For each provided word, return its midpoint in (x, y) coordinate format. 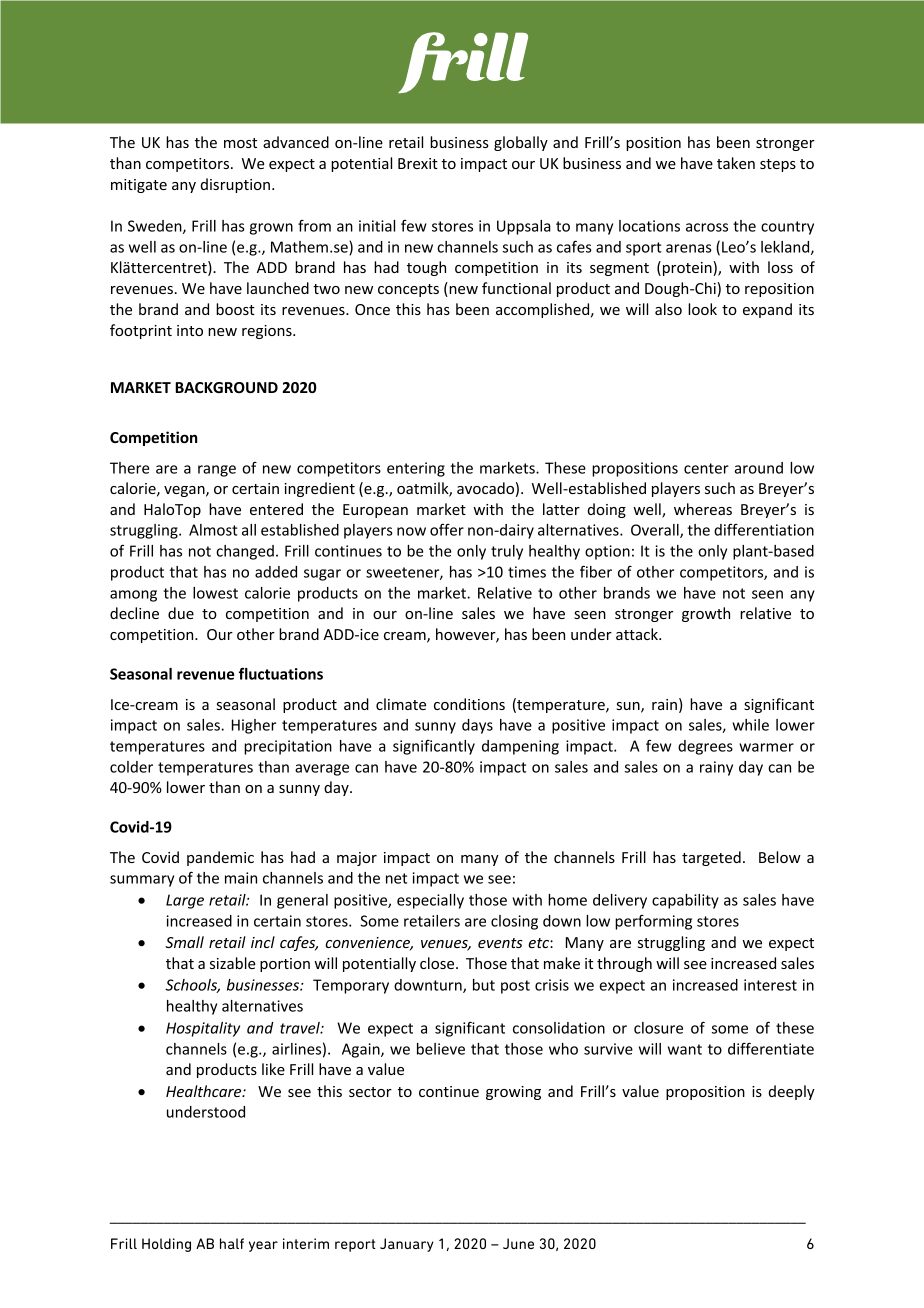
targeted (711, 858)
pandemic (220, 858)
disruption (235, 185)
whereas (703, 509)
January (407, 1245)
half (232, 1243)
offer (447, 529)
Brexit (418, 163)
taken (736, 163)
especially (430, 901)
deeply (792, 1092)
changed (245, 552)
